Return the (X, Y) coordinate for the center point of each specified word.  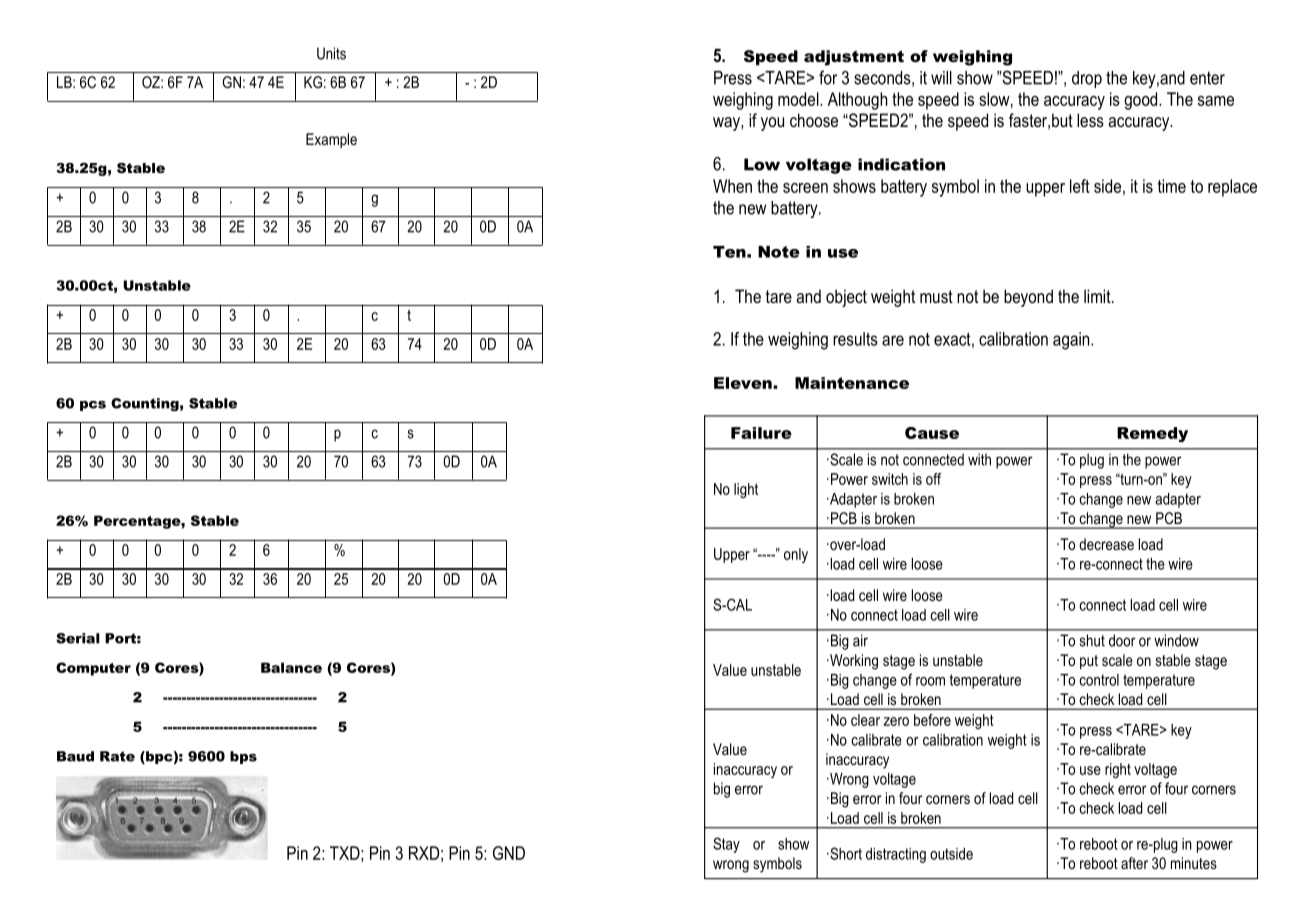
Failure (761, 433)
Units (331, 53)
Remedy (1152, 434)
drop (1087, 79)
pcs (93, 406)
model (799, 99)
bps (243, 757)
